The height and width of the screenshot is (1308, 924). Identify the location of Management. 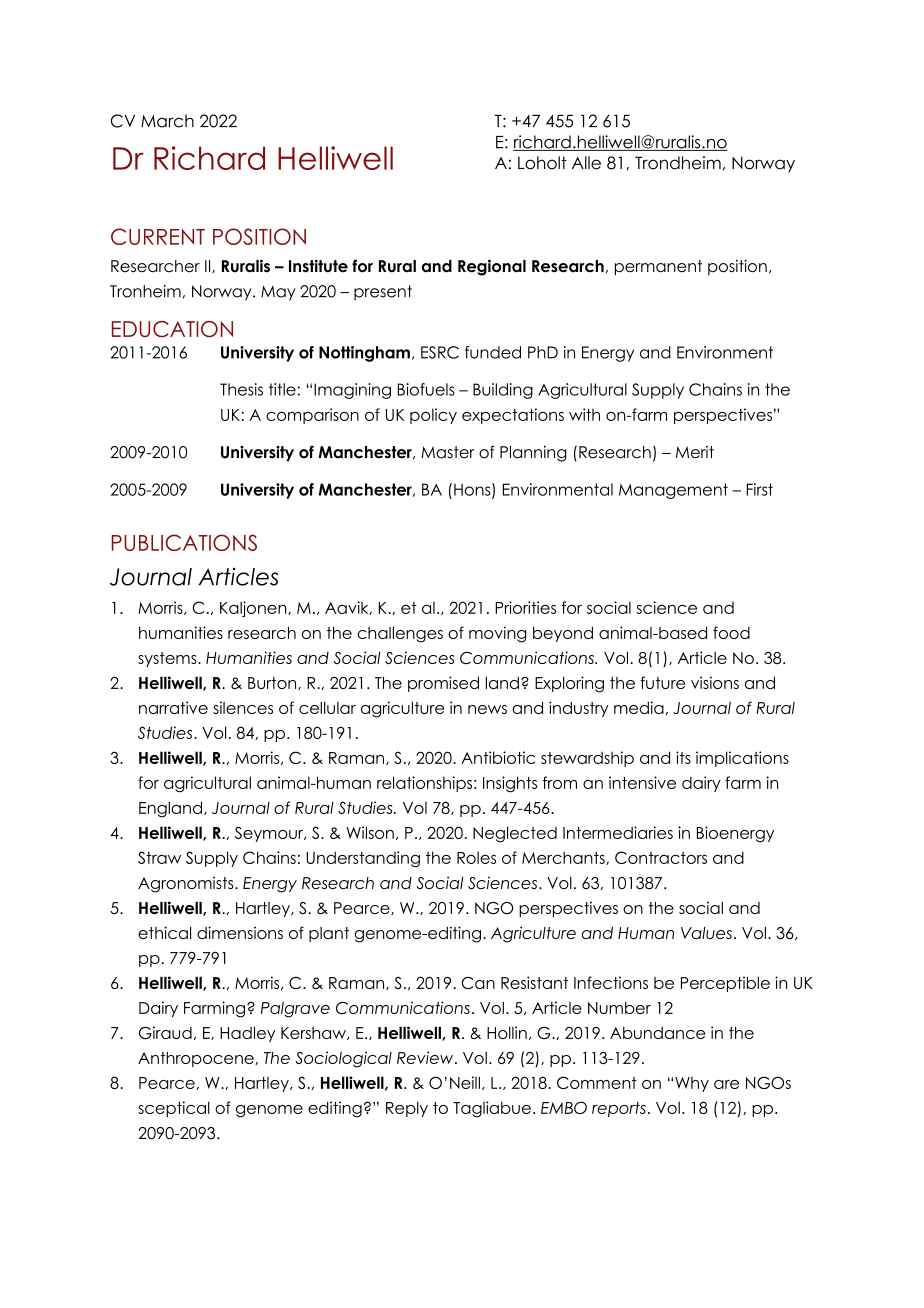
(673, 491).
